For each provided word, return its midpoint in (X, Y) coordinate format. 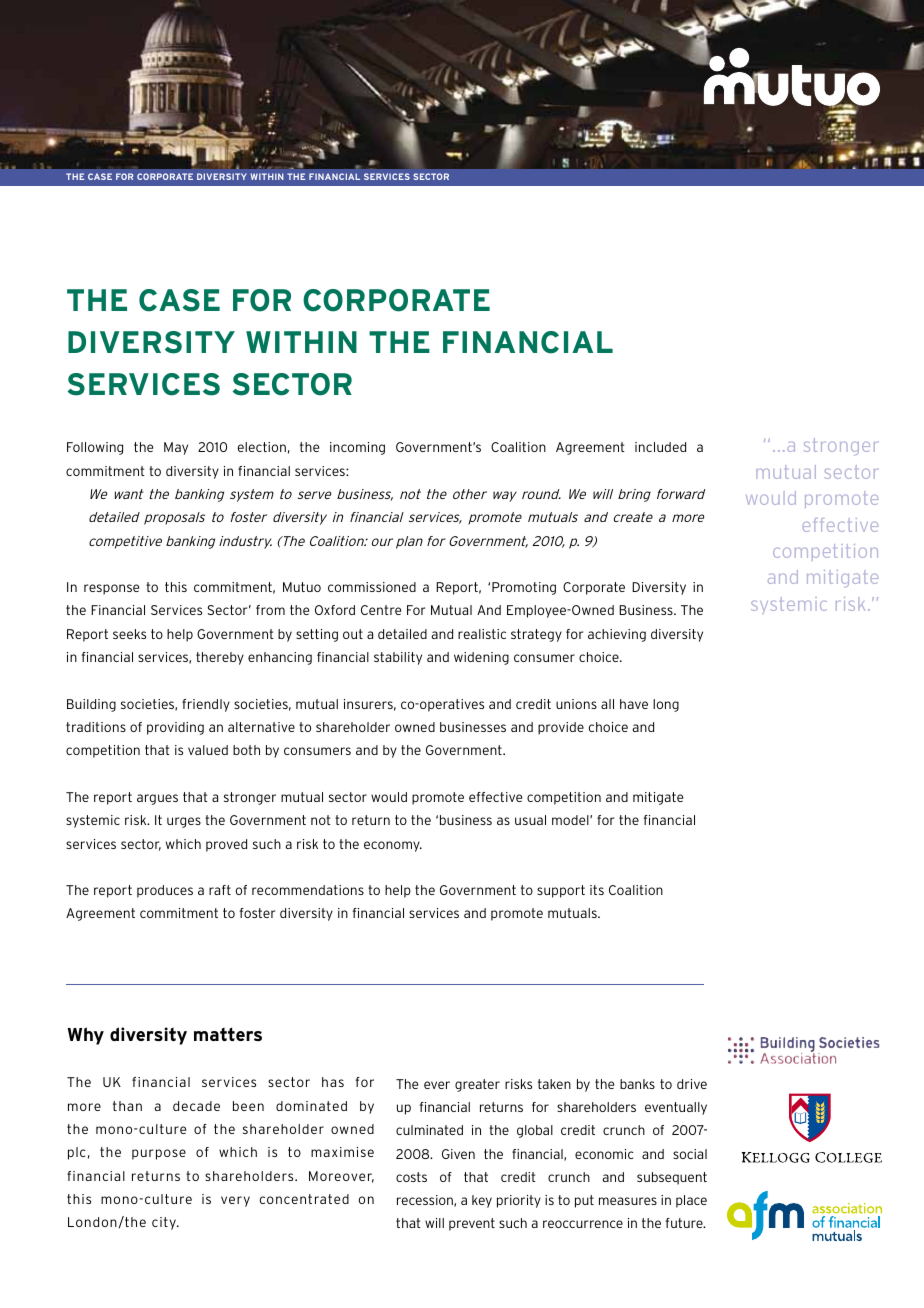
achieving (617, 635)
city (165, 1223)
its (597, 890)
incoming (357, 448)
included (660, 447)
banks (637, 1084)
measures (628, 1201)
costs (411, 1177)
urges (184, 822)
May (176, 448)
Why (85, 1036)
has (333, 1082)
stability (398, 658)
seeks (129, 634)
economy (393, 846)
